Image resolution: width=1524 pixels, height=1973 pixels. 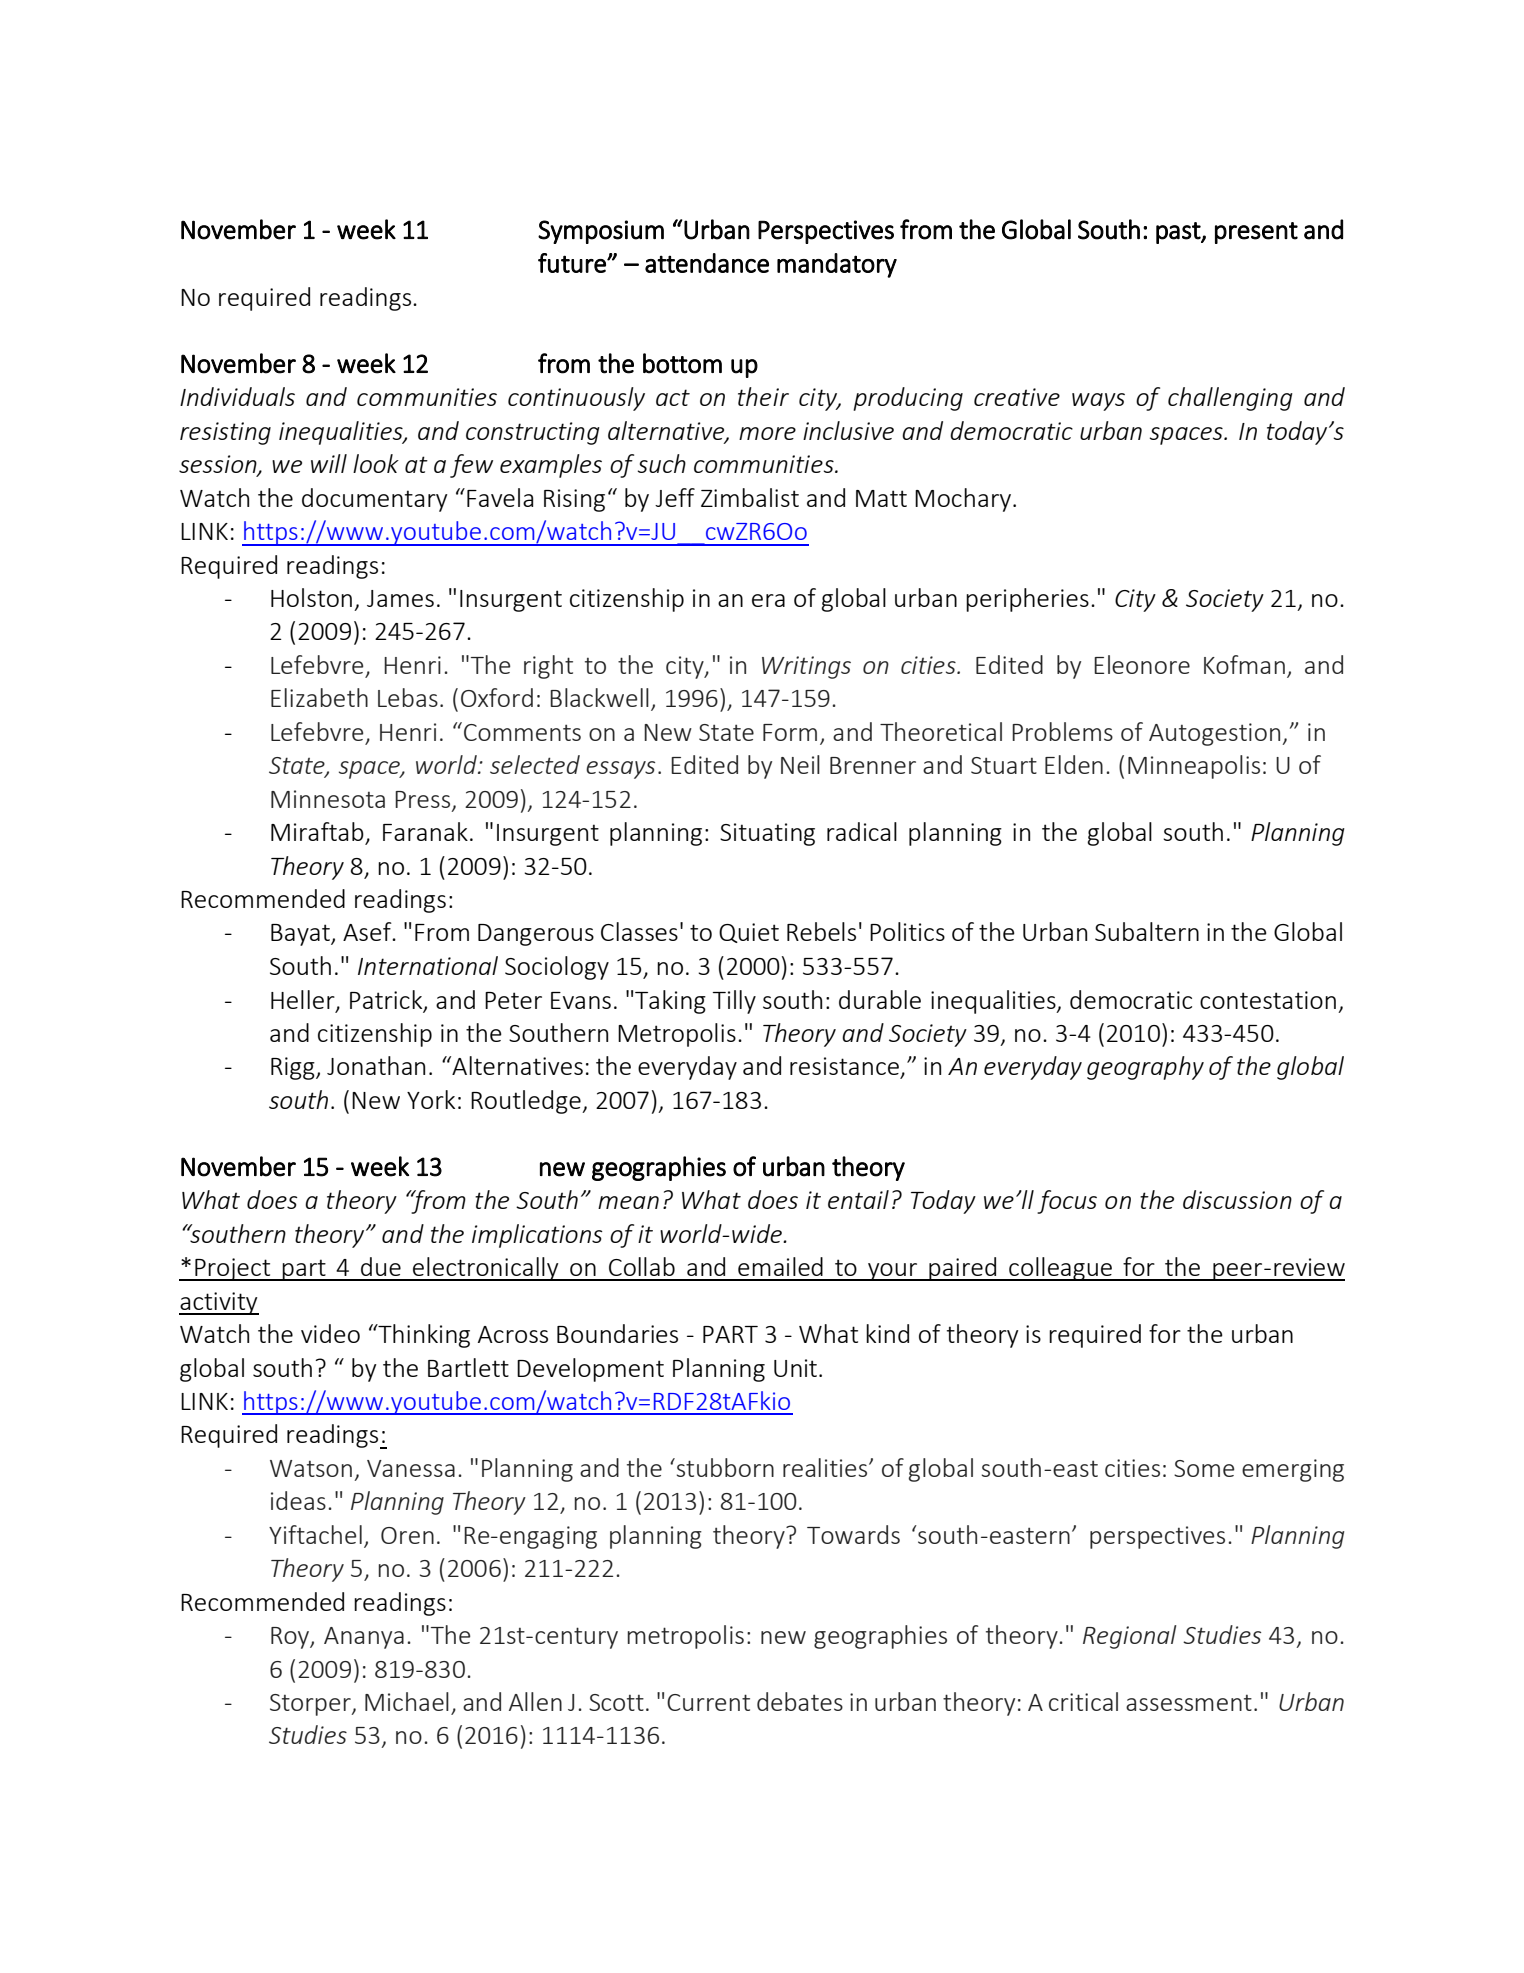 I want to click on Roy, so click(x=291, y=1638).
